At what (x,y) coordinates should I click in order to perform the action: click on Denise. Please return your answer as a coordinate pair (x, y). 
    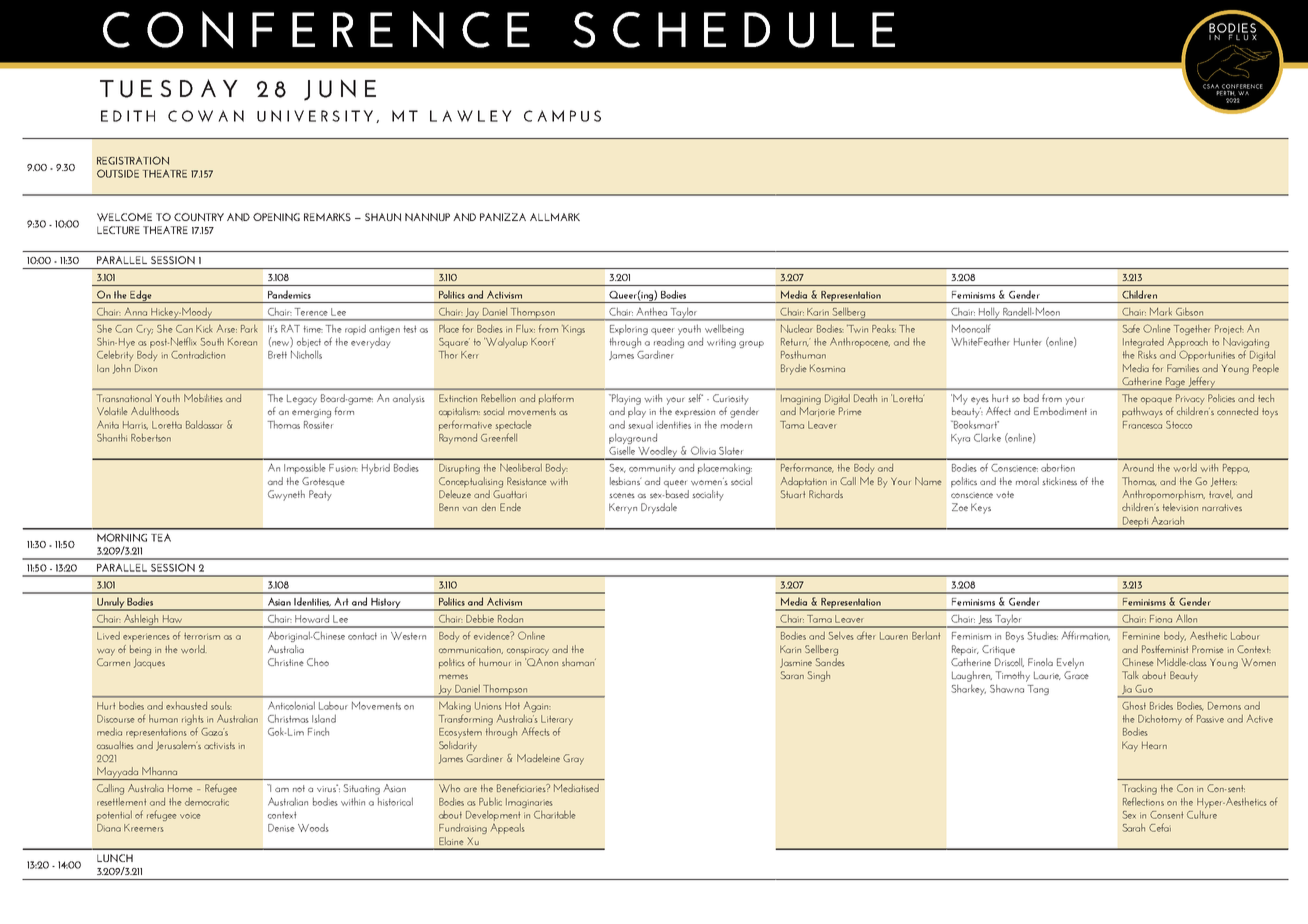
    Looking at the image, I should click on (281, 828).
